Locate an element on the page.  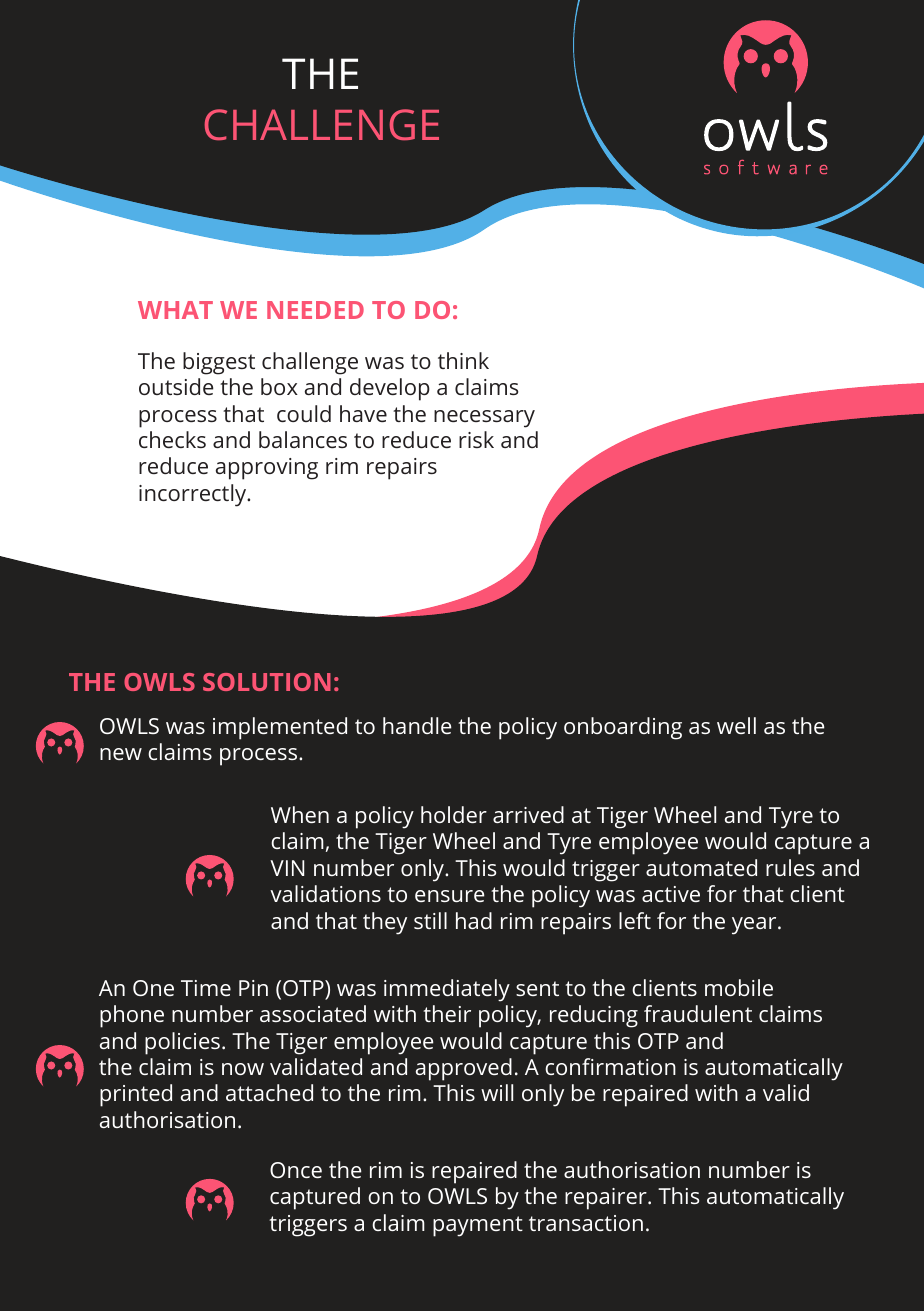
holder is located at coordinates (454, 814).
